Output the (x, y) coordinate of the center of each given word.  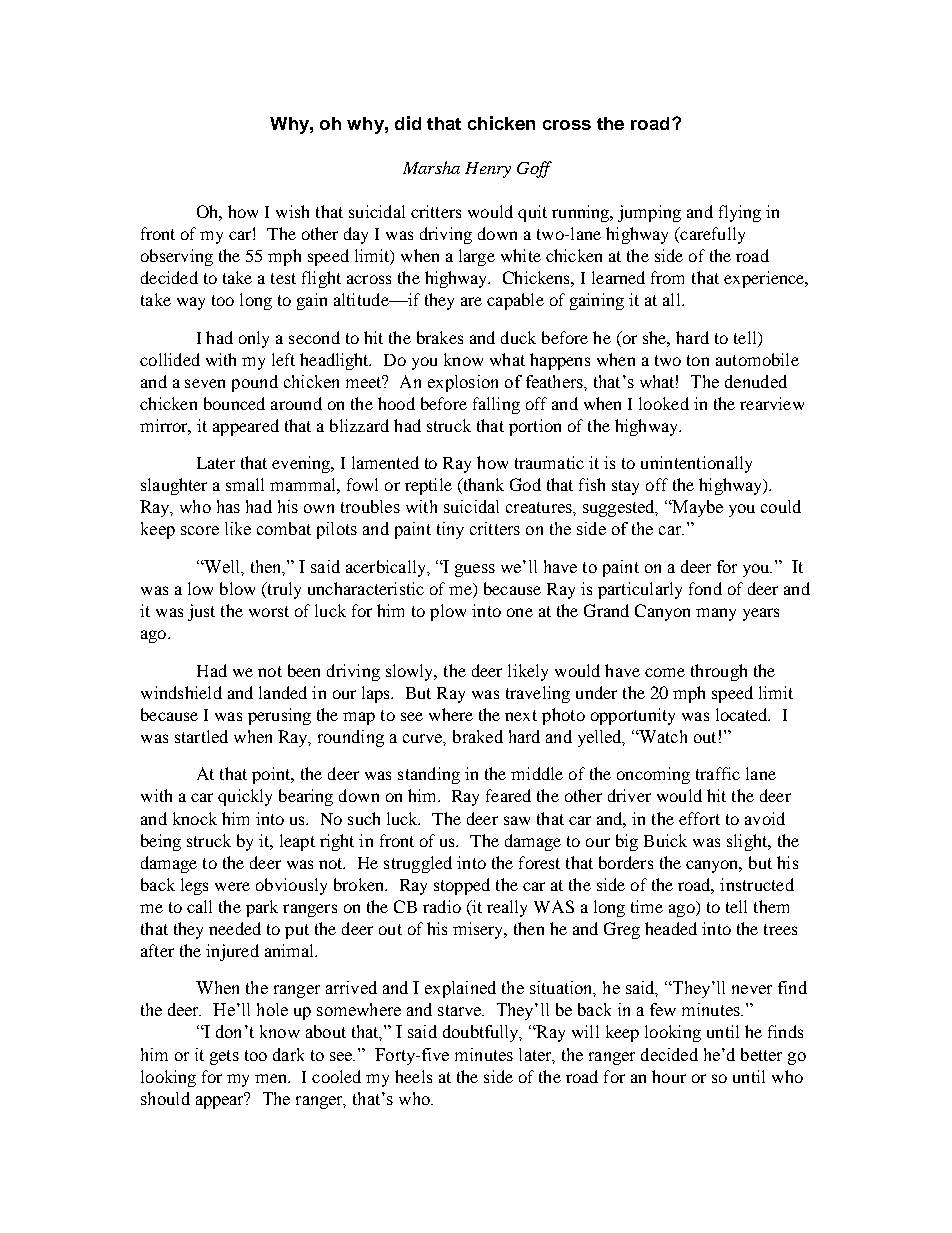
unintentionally (696, 464)
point (272, 775)
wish (292, 211)
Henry (488, 170)
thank (482, 486)
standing (429, 775)
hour (669, 1076)
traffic (718, 773)
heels (413, 1076)
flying (740, 213)
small (245, 484)
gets (224, 1057)
